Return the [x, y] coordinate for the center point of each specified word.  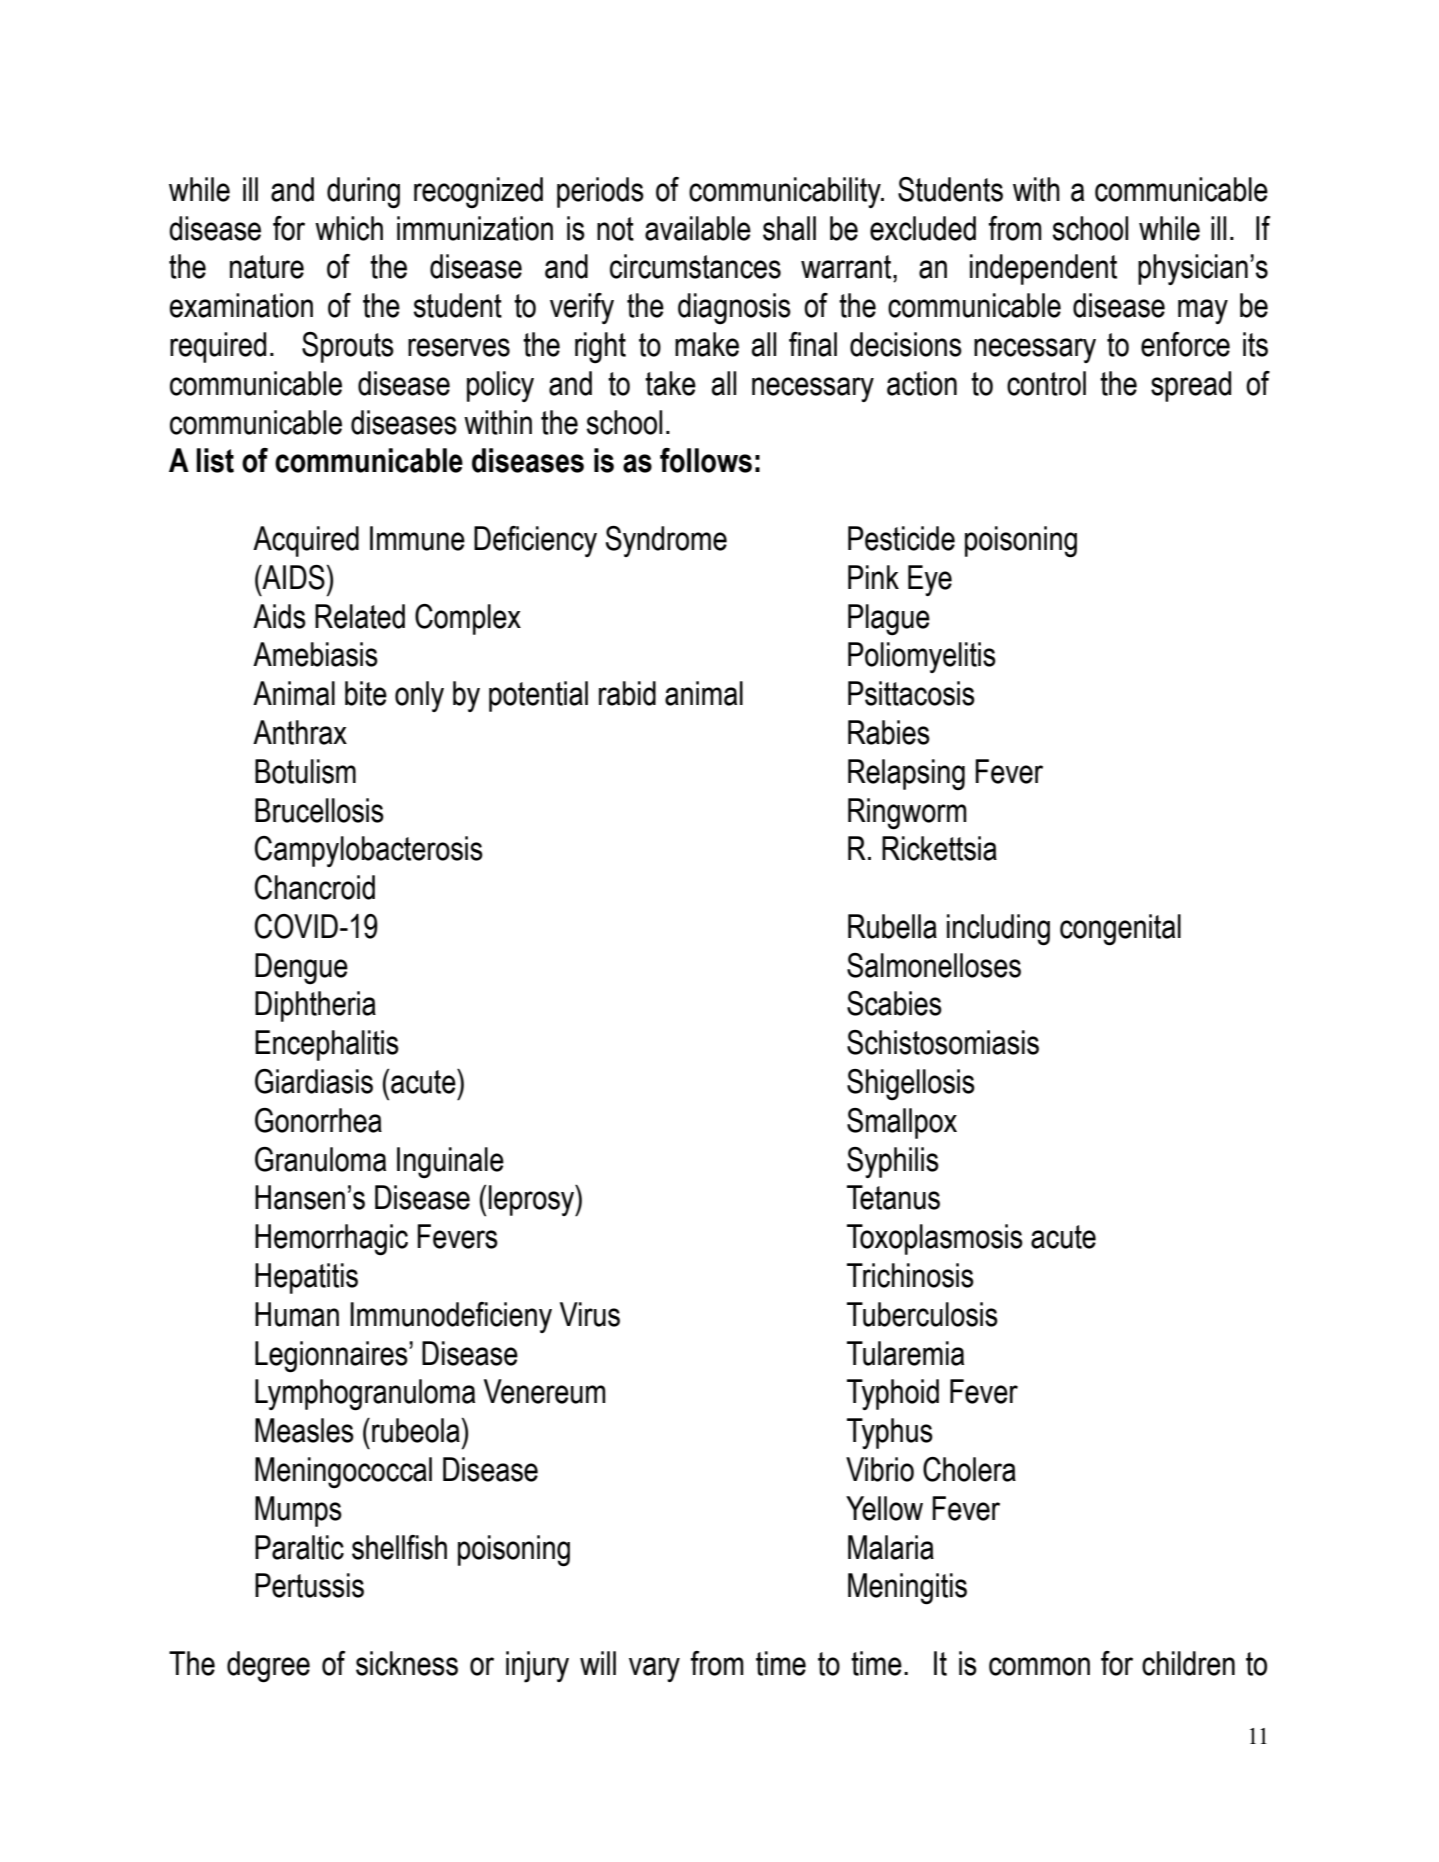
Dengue [301, 969]
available [698, 228]
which [349, 228]
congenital [1120, 930]
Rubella [892, 926]
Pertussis [309, 1585]
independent [1043, 269]
